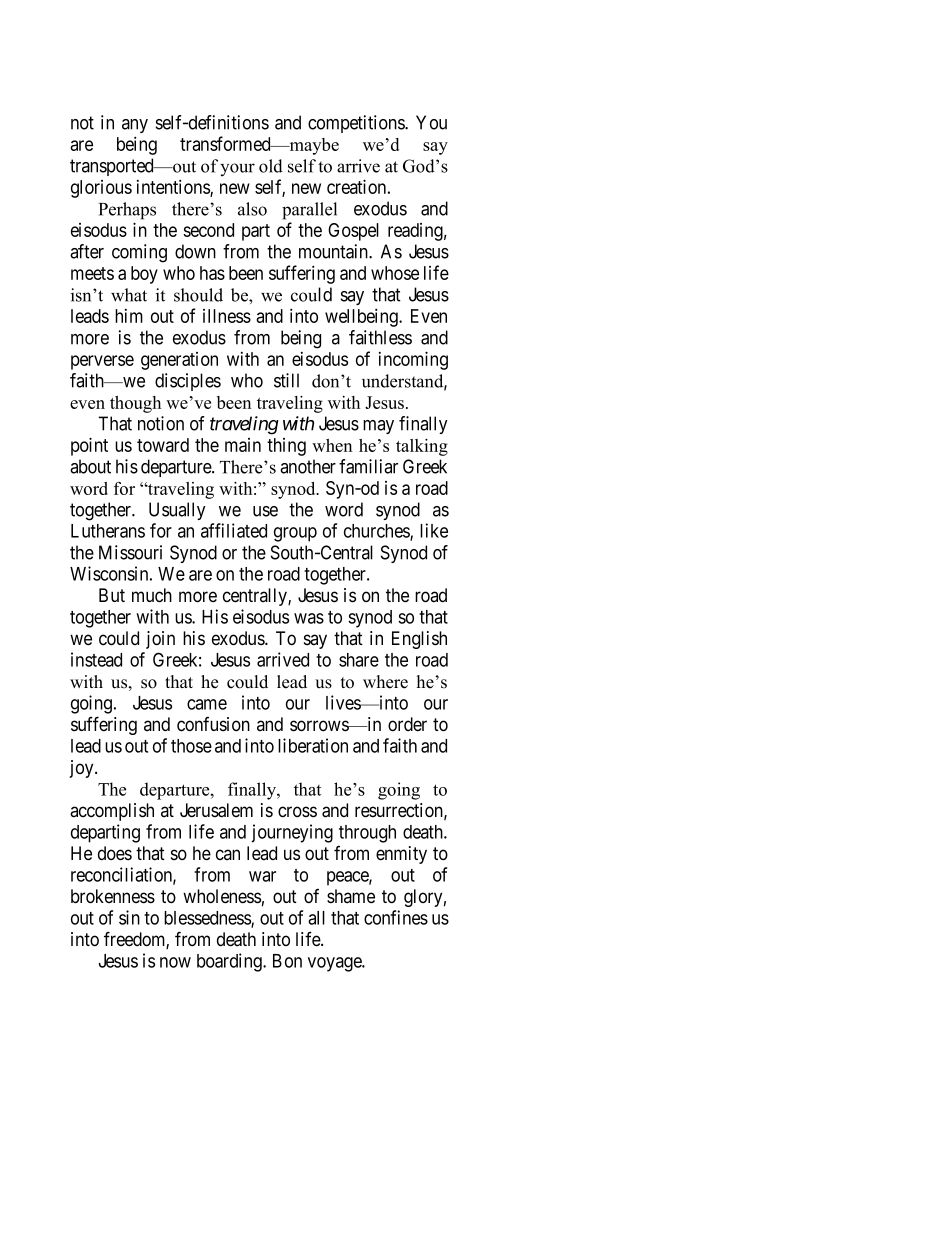  I want to click on whose, so click(395, 273).
